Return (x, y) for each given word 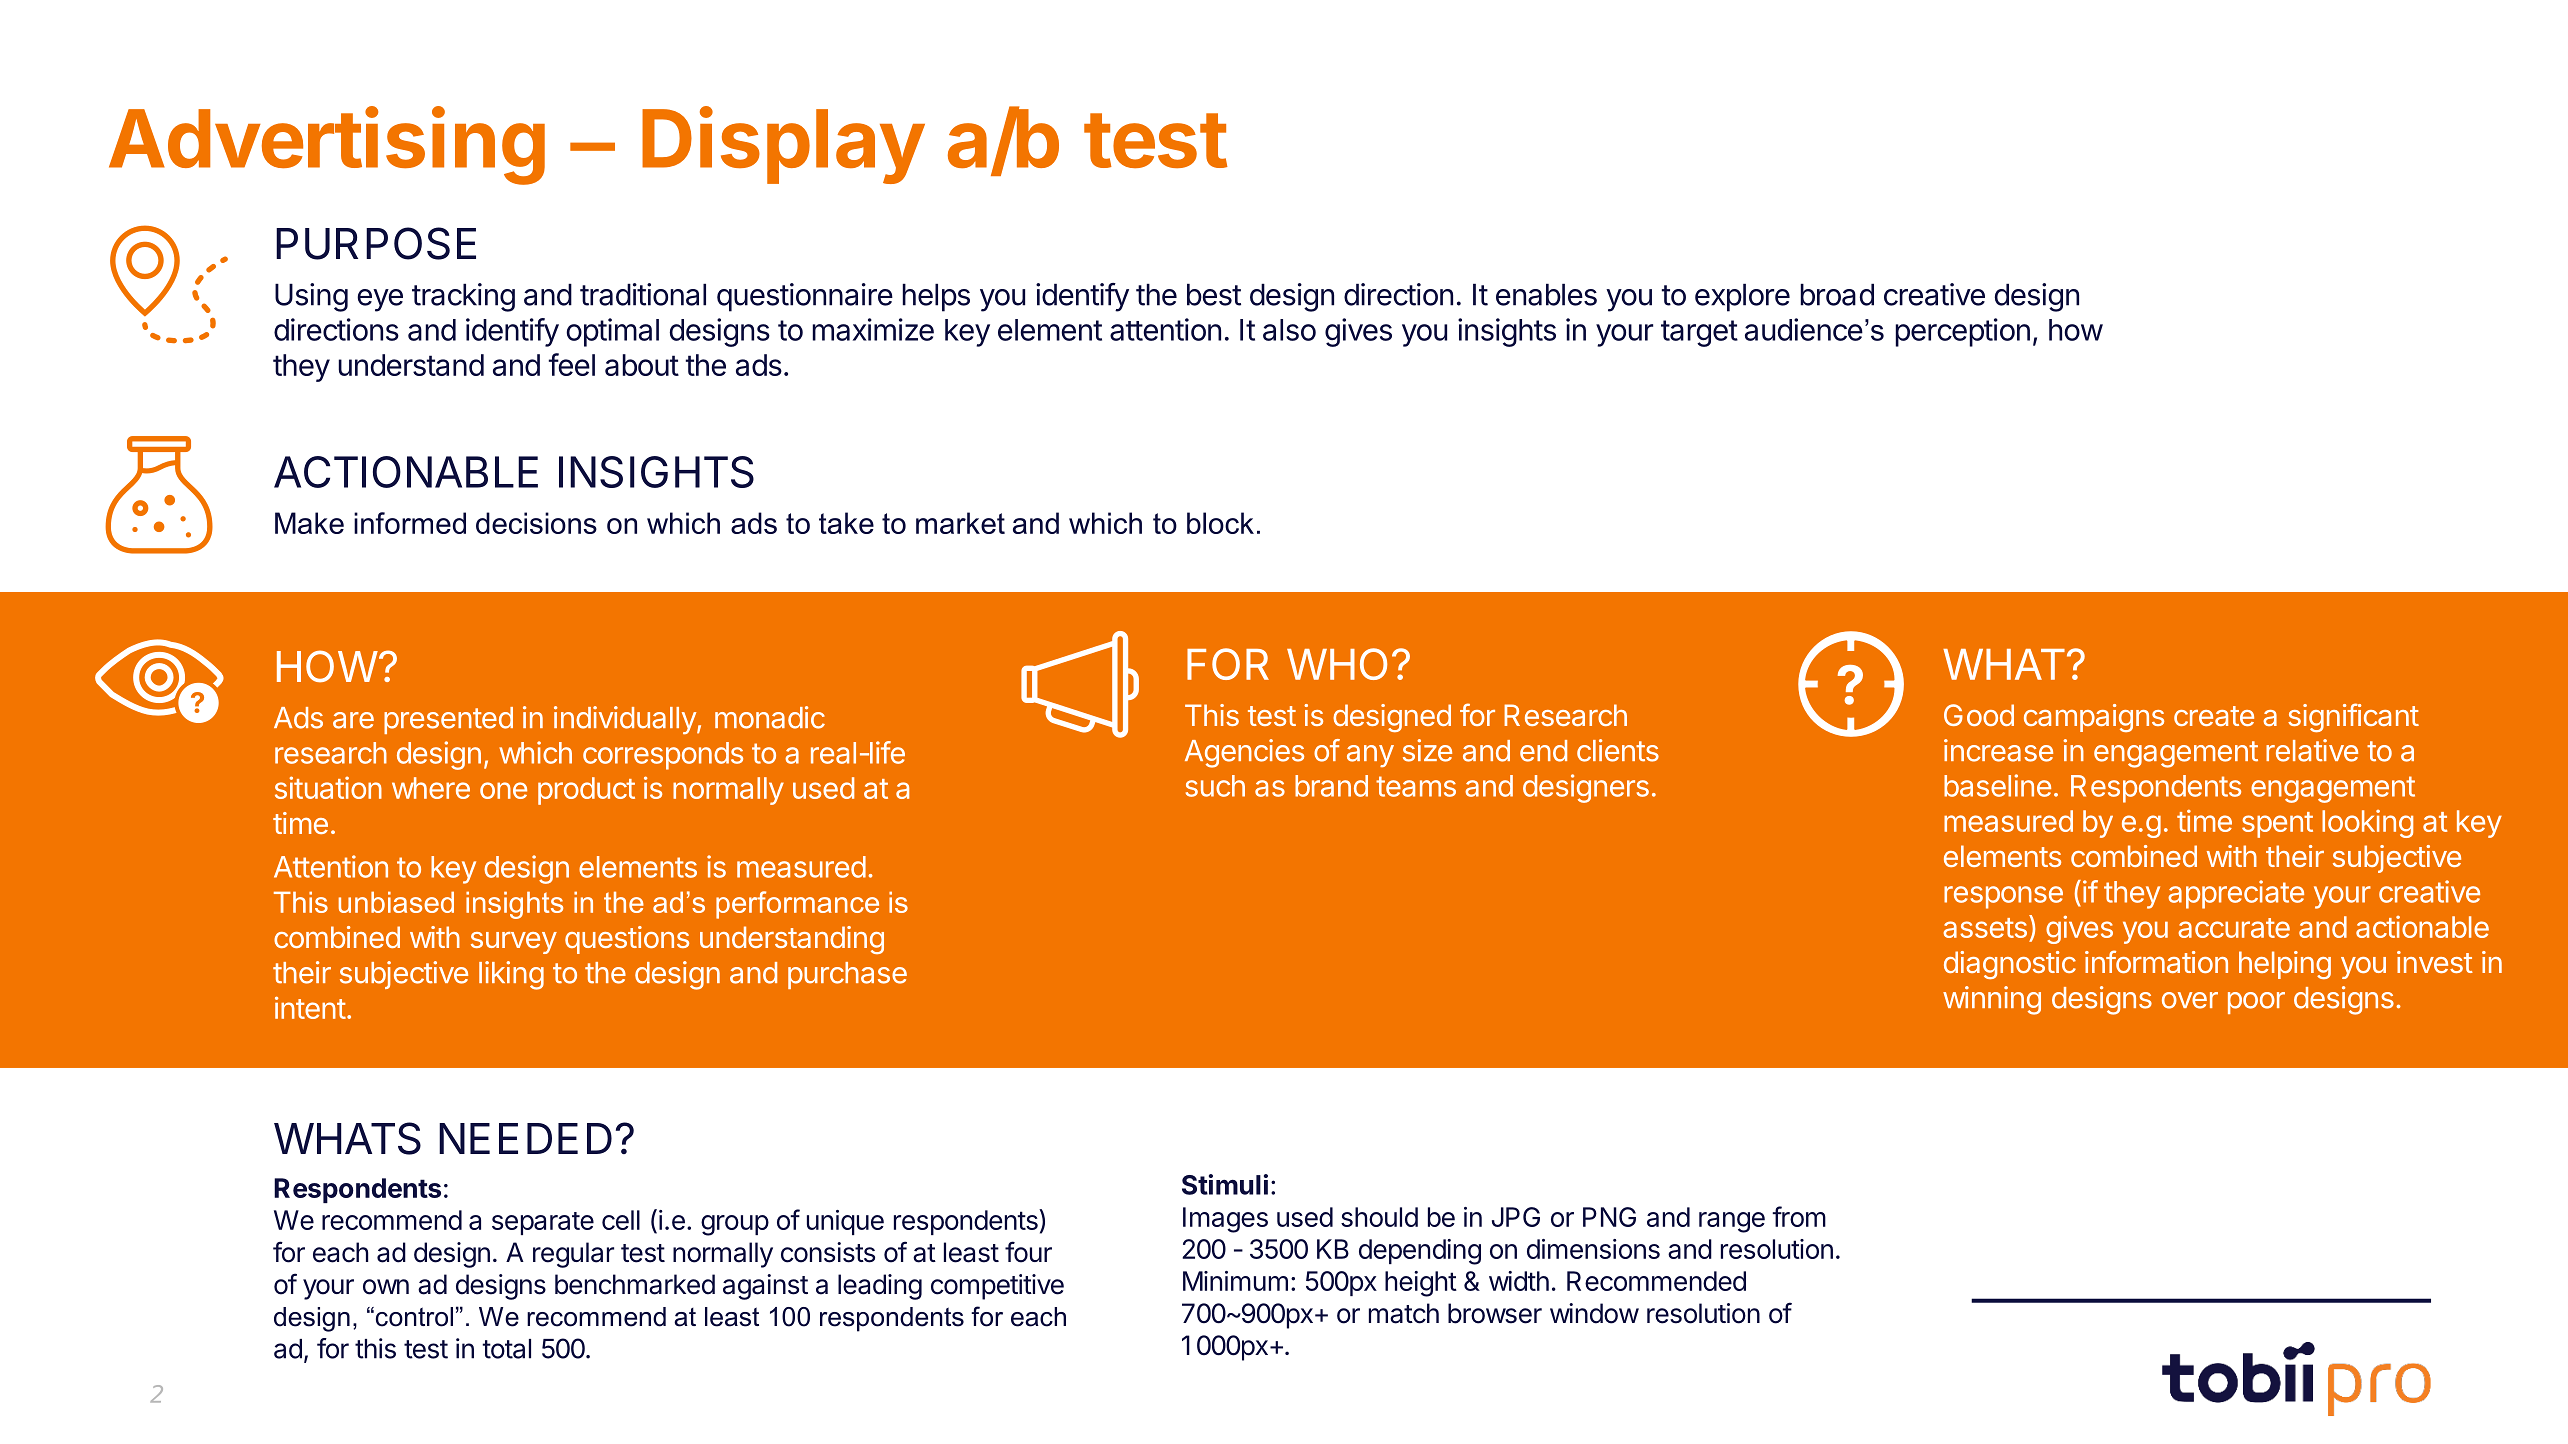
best (1214, 294)
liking (511, 975)
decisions (536, 523)
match (1404, 1313)
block (1220, 523)
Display (783, 145)
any (1370, 756)
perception (1962, 332)
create (2214, 716)
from (1799, 1216)
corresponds (663, 756)
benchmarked (635, 1284)
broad (1837, 294)
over (2190, 1000)
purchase (847, 975)
